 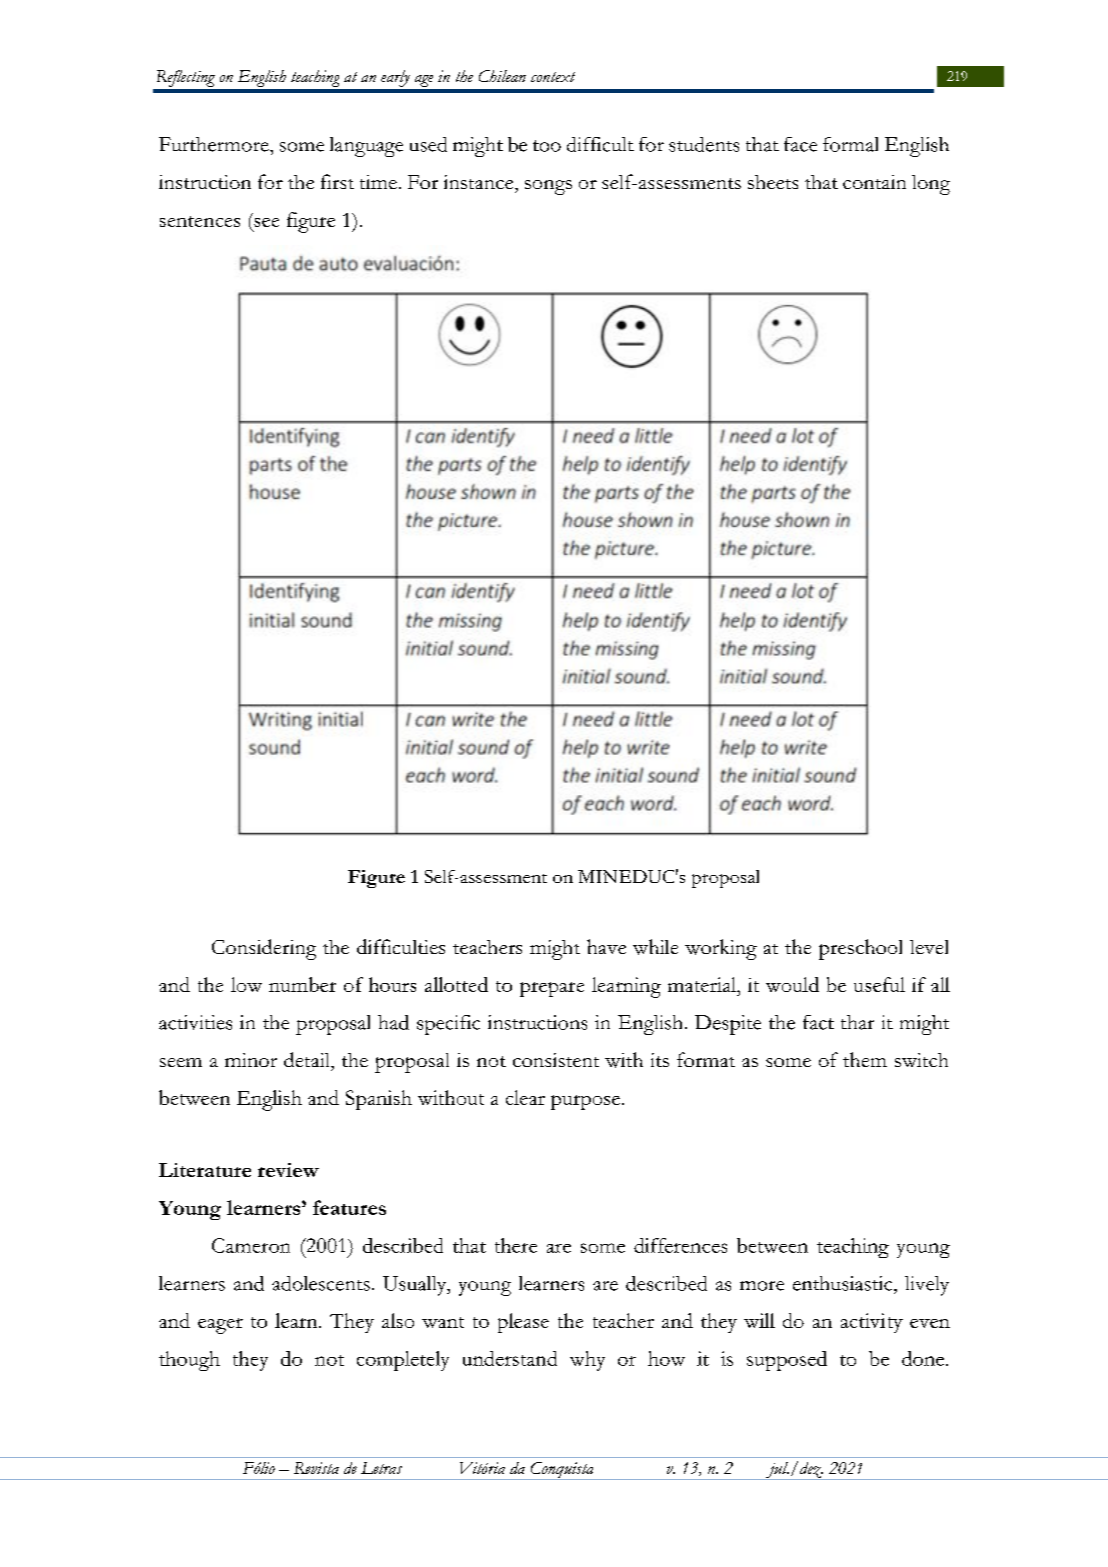 What do you see at coordinates (860, 949) in the screenshot?
I see `preschool` at bounding box center [860, 949].
